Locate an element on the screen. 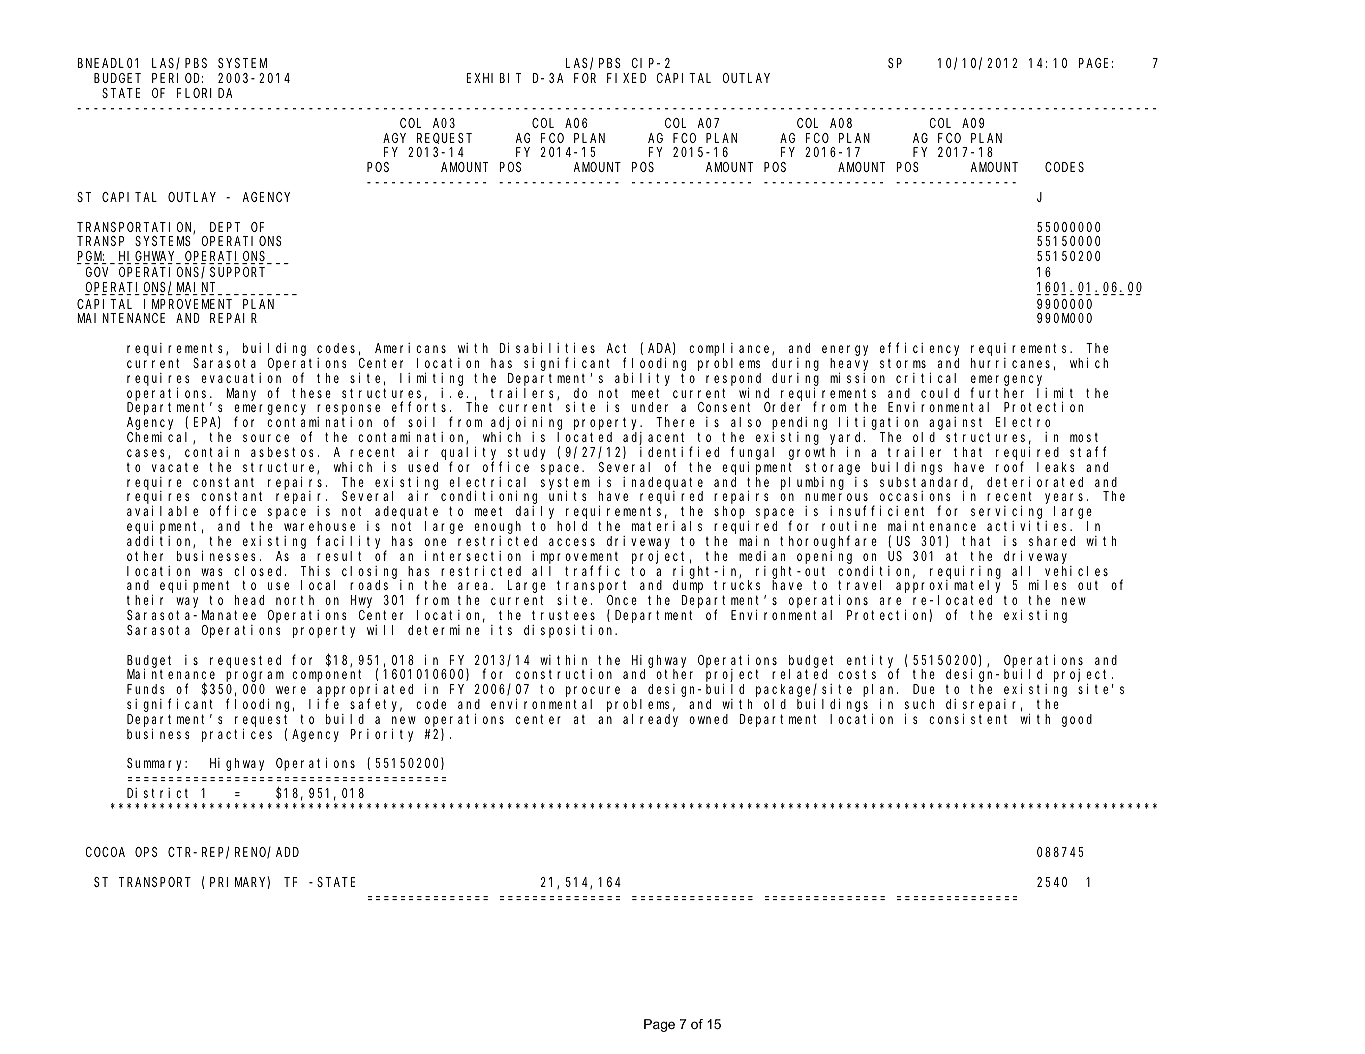 This screenshot has height=1054, width=1365. FIXED is located at coordinates (626, 78).
